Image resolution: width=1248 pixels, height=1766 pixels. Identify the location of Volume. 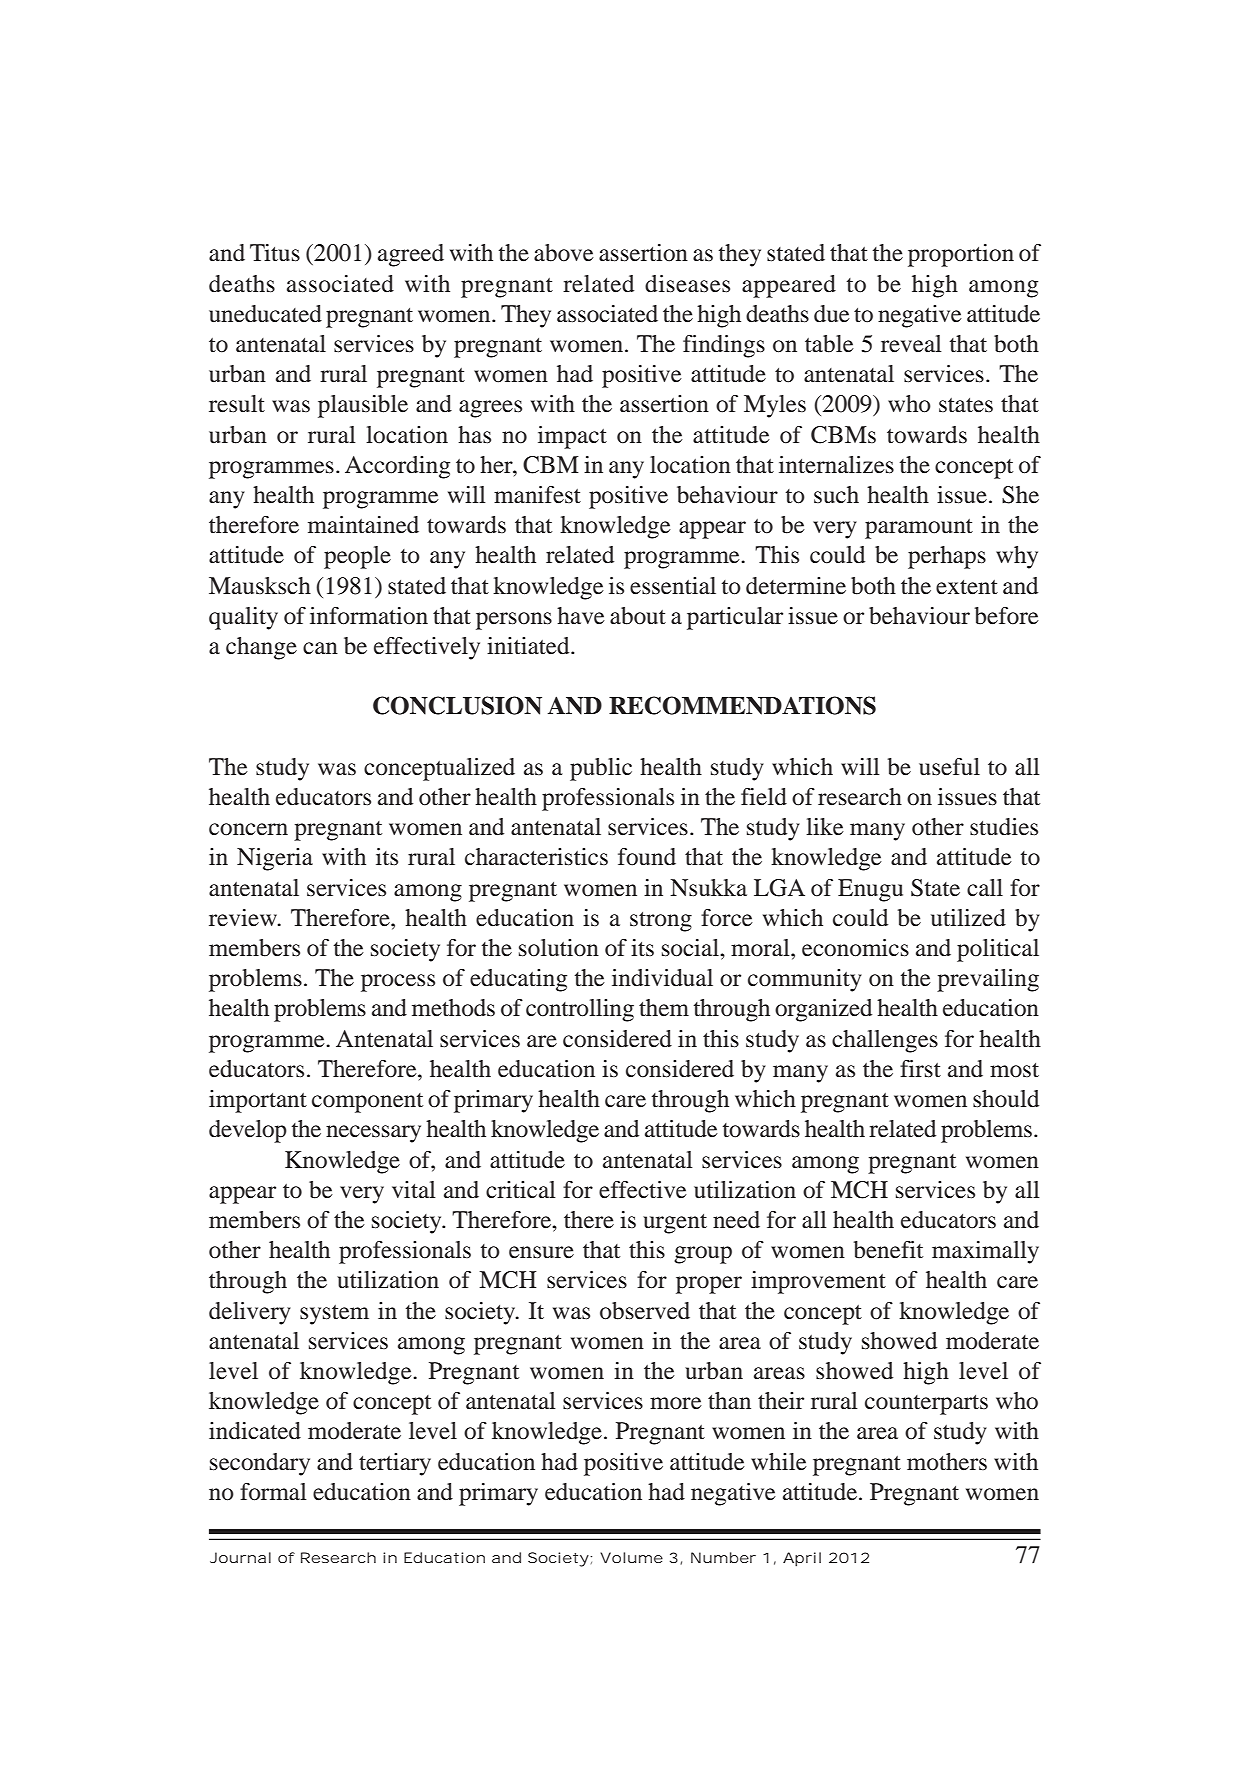
(631, 1557).
